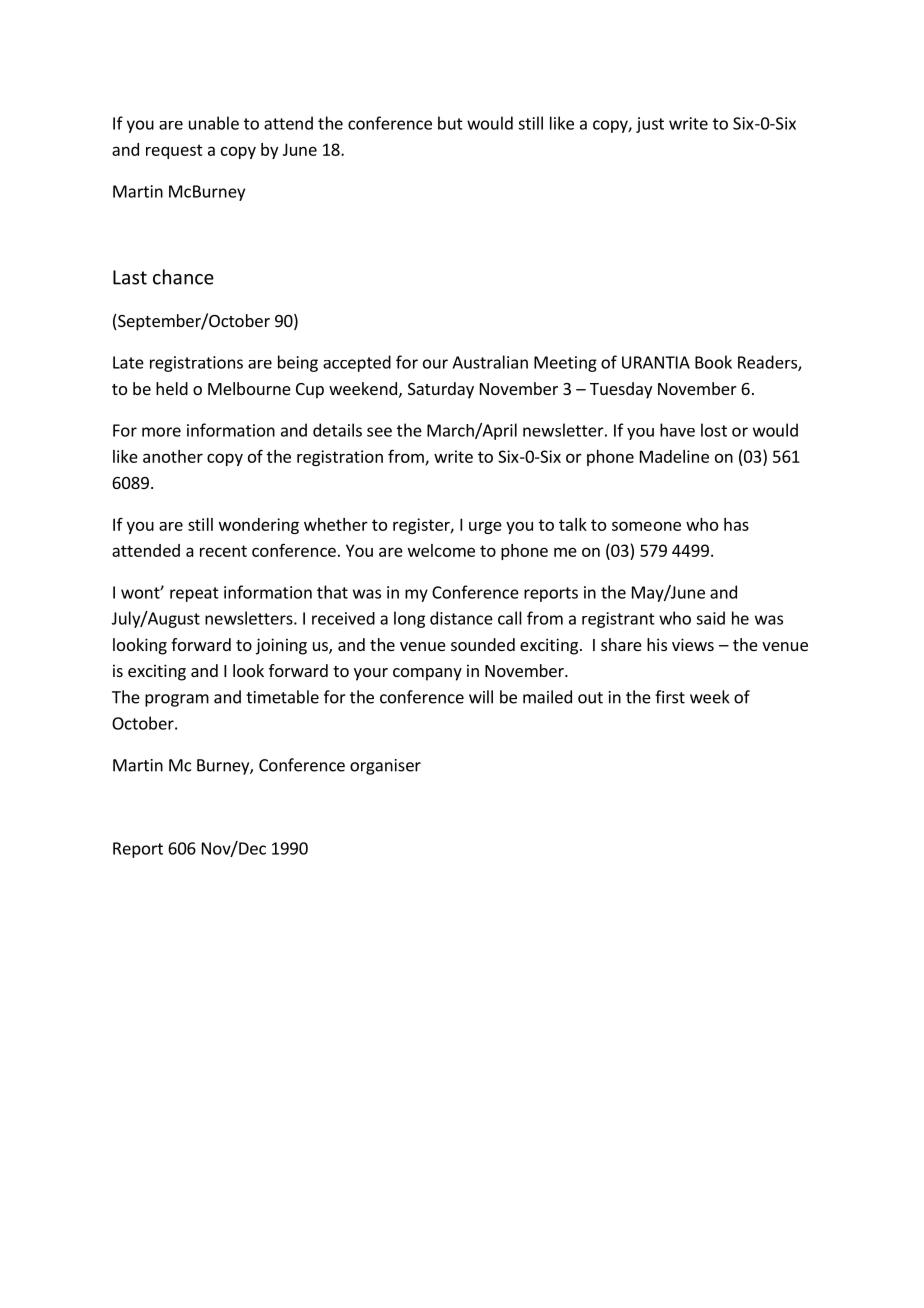 The image size is (924, 1308). Describe the element at coordinates (174, 151) in the screenshot. I see `request` at that location.
